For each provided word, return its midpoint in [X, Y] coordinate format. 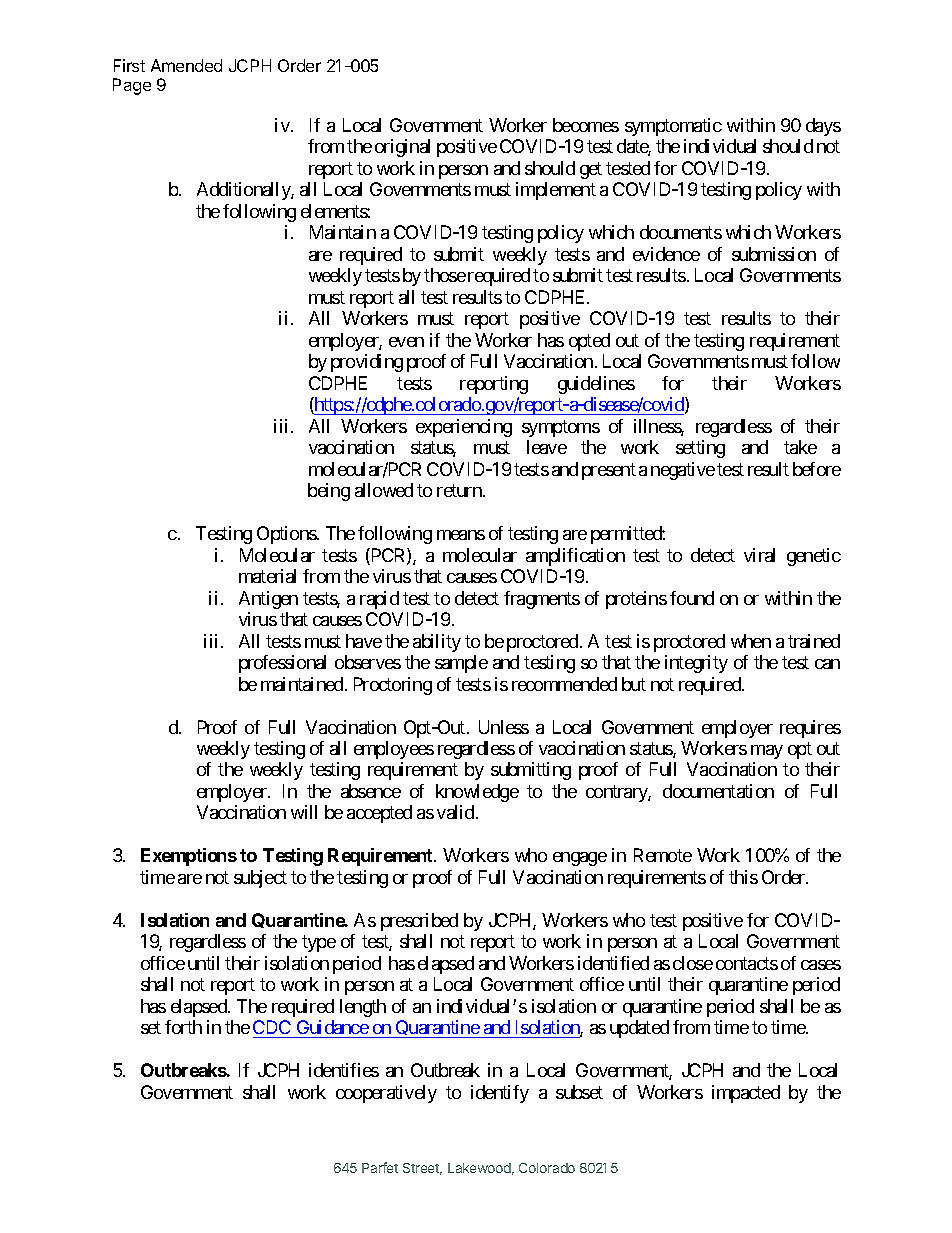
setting [700, 449]
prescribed [419, 922]
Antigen [268, 600]
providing [367, 363]
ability [437, 643]
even [406, 342]
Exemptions [189, 857]
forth [183, 1027]
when [751, 641]
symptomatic [673, 127]
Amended [186, 65]
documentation [718, 791]
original [402, 148]
